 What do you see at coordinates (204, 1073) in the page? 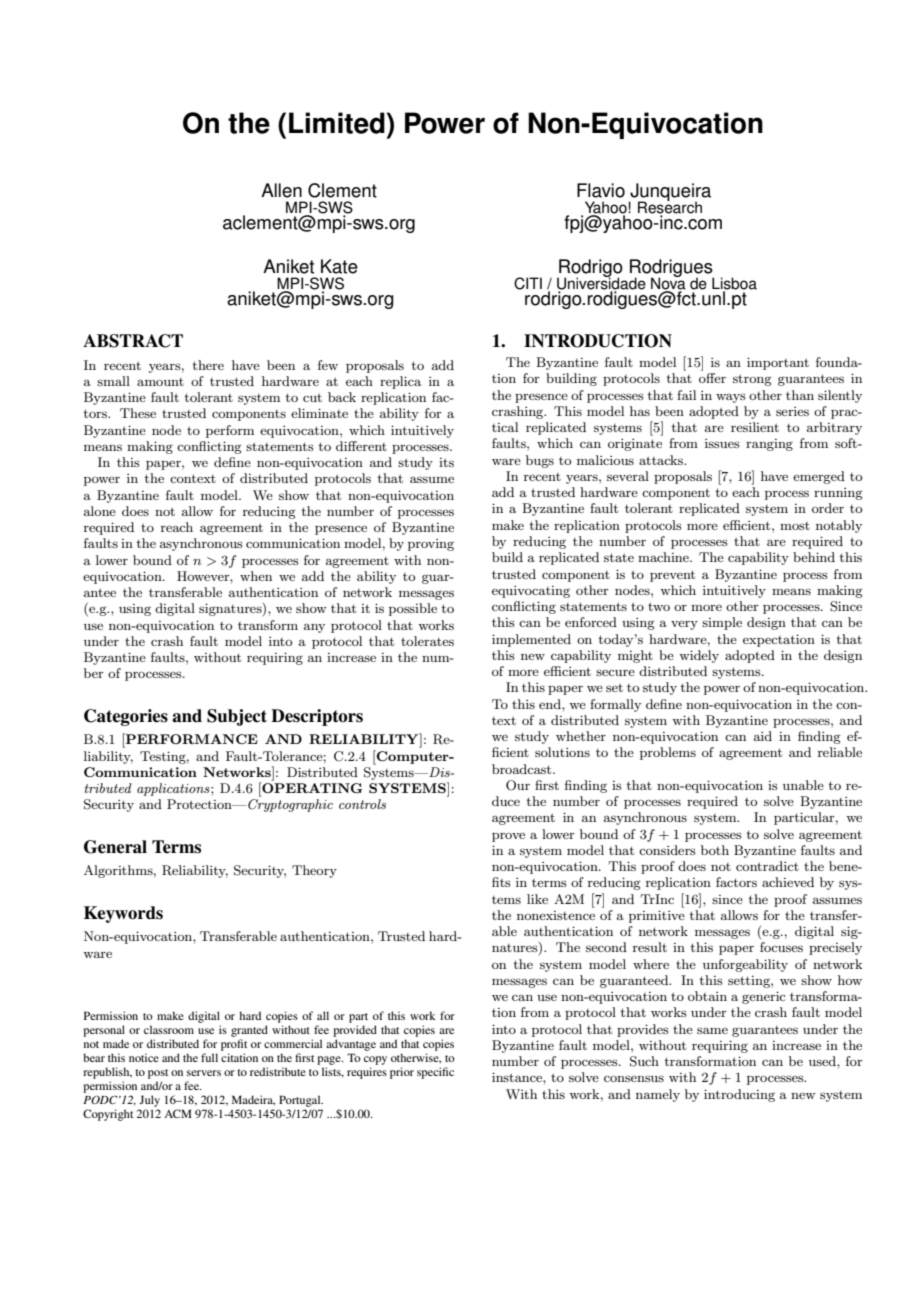
I see `servers` at bounding box center [204, 1073].
